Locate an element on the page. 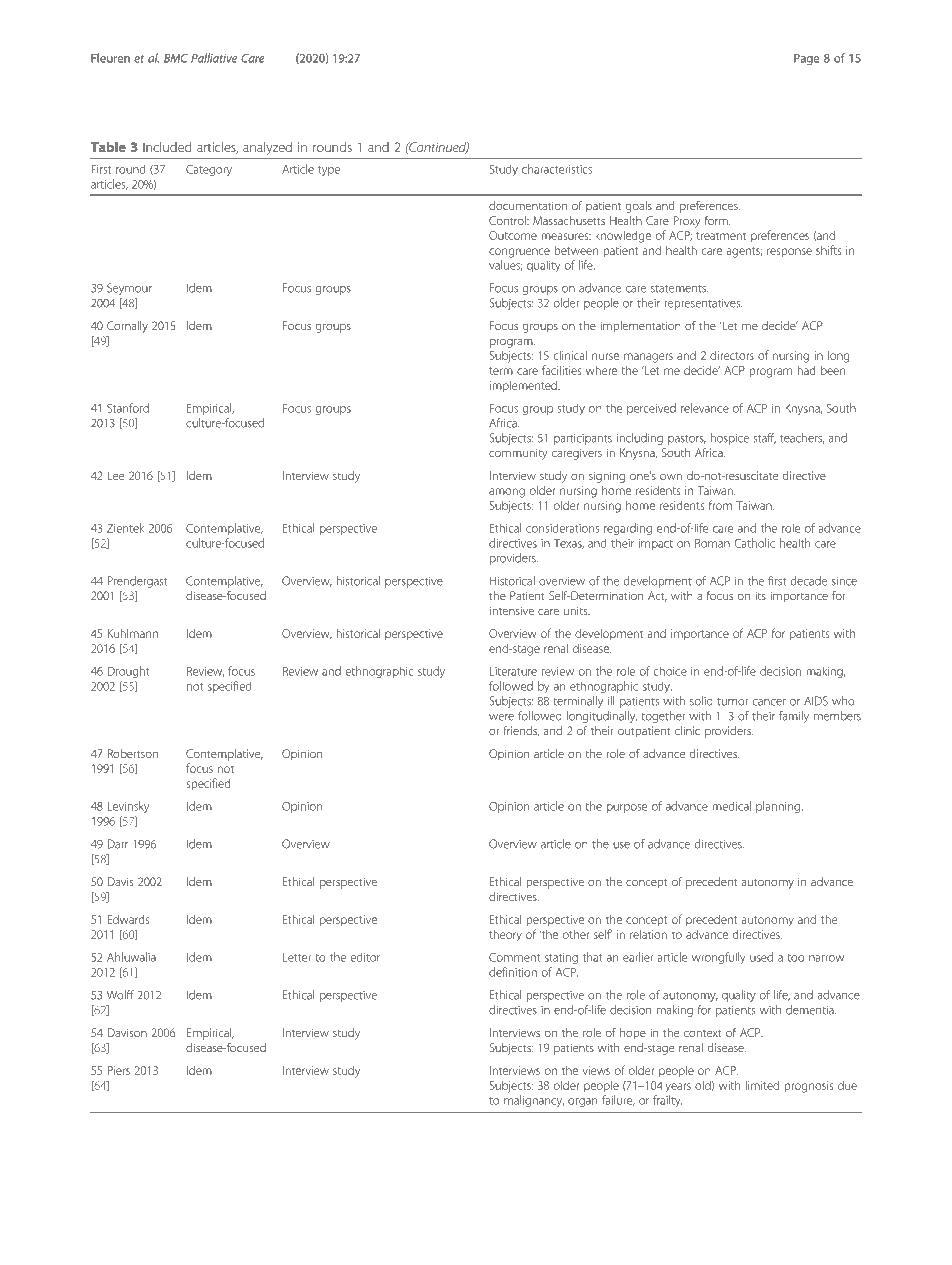 The height and width of the document is (1265, 952). Prendergast is located at coordinates (137, 582).
